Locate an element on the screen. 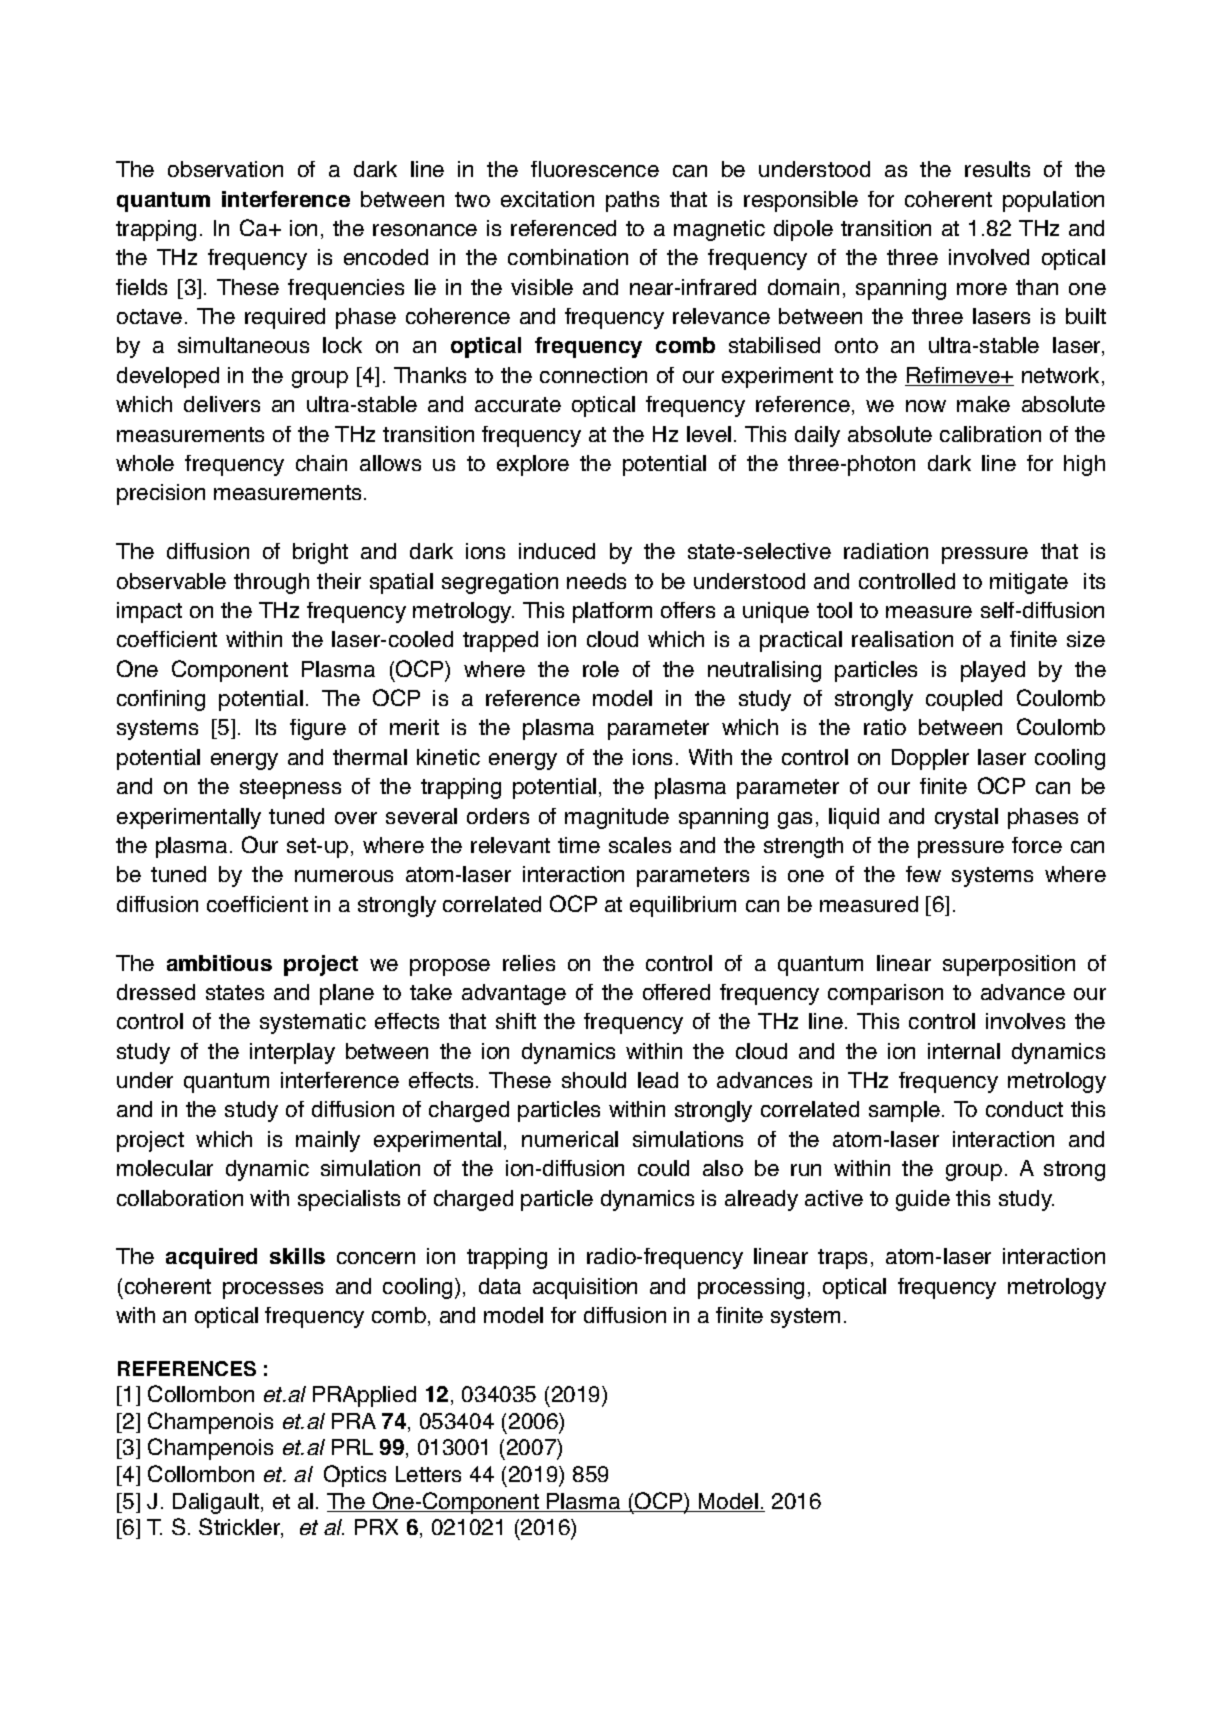 The width and height of the screenshot is (1223, 1730). paths is located at coordinates (632, 201).
